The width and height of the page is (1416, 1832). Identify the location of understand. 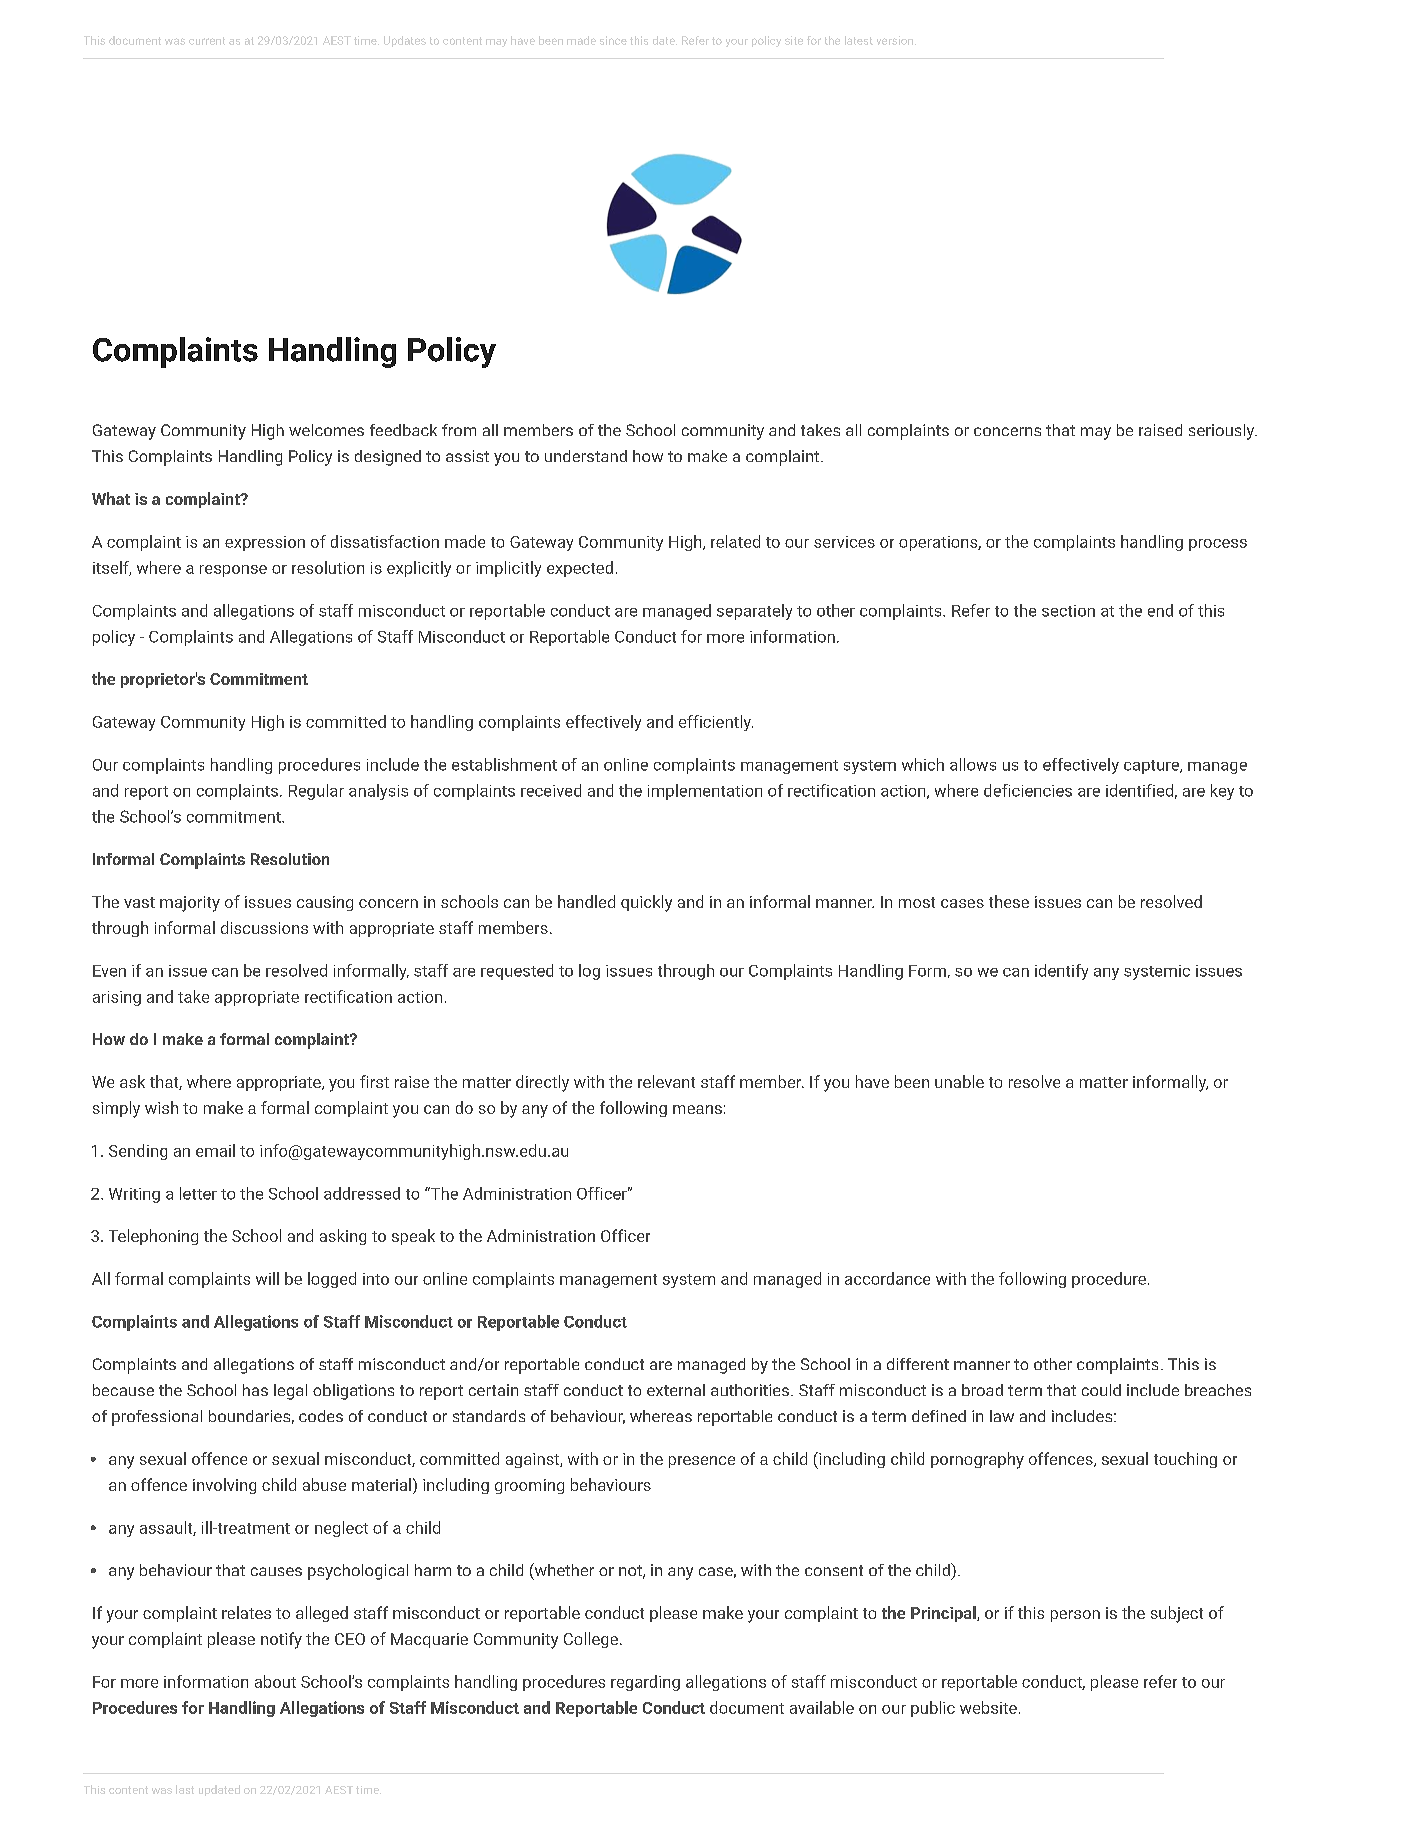
(586, 456).
